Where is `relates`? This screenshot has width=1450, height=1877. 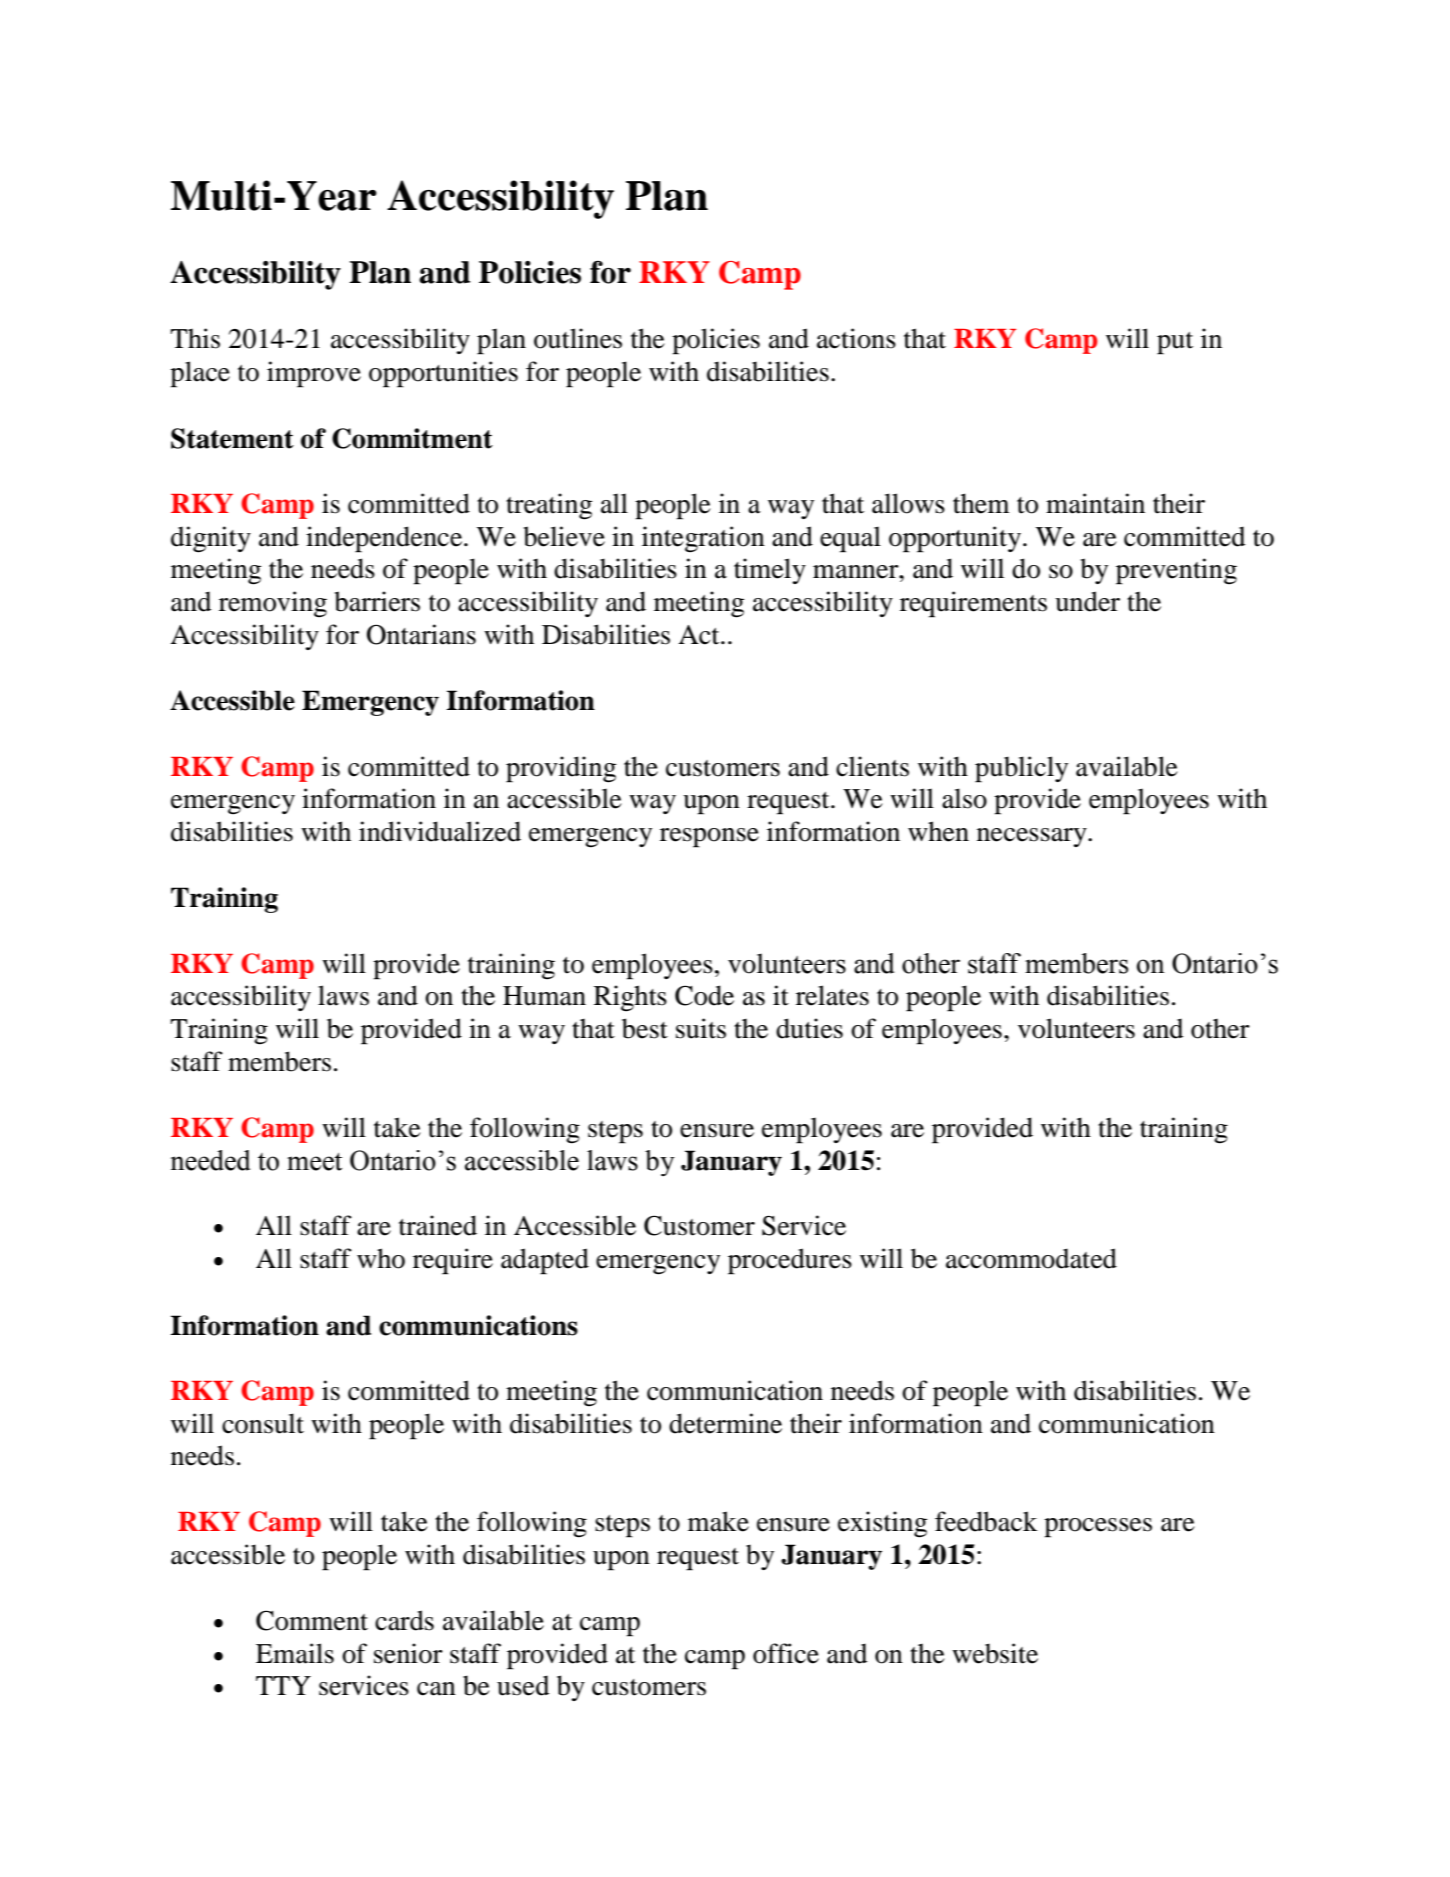
relates is located at coordinates (832, 995).
